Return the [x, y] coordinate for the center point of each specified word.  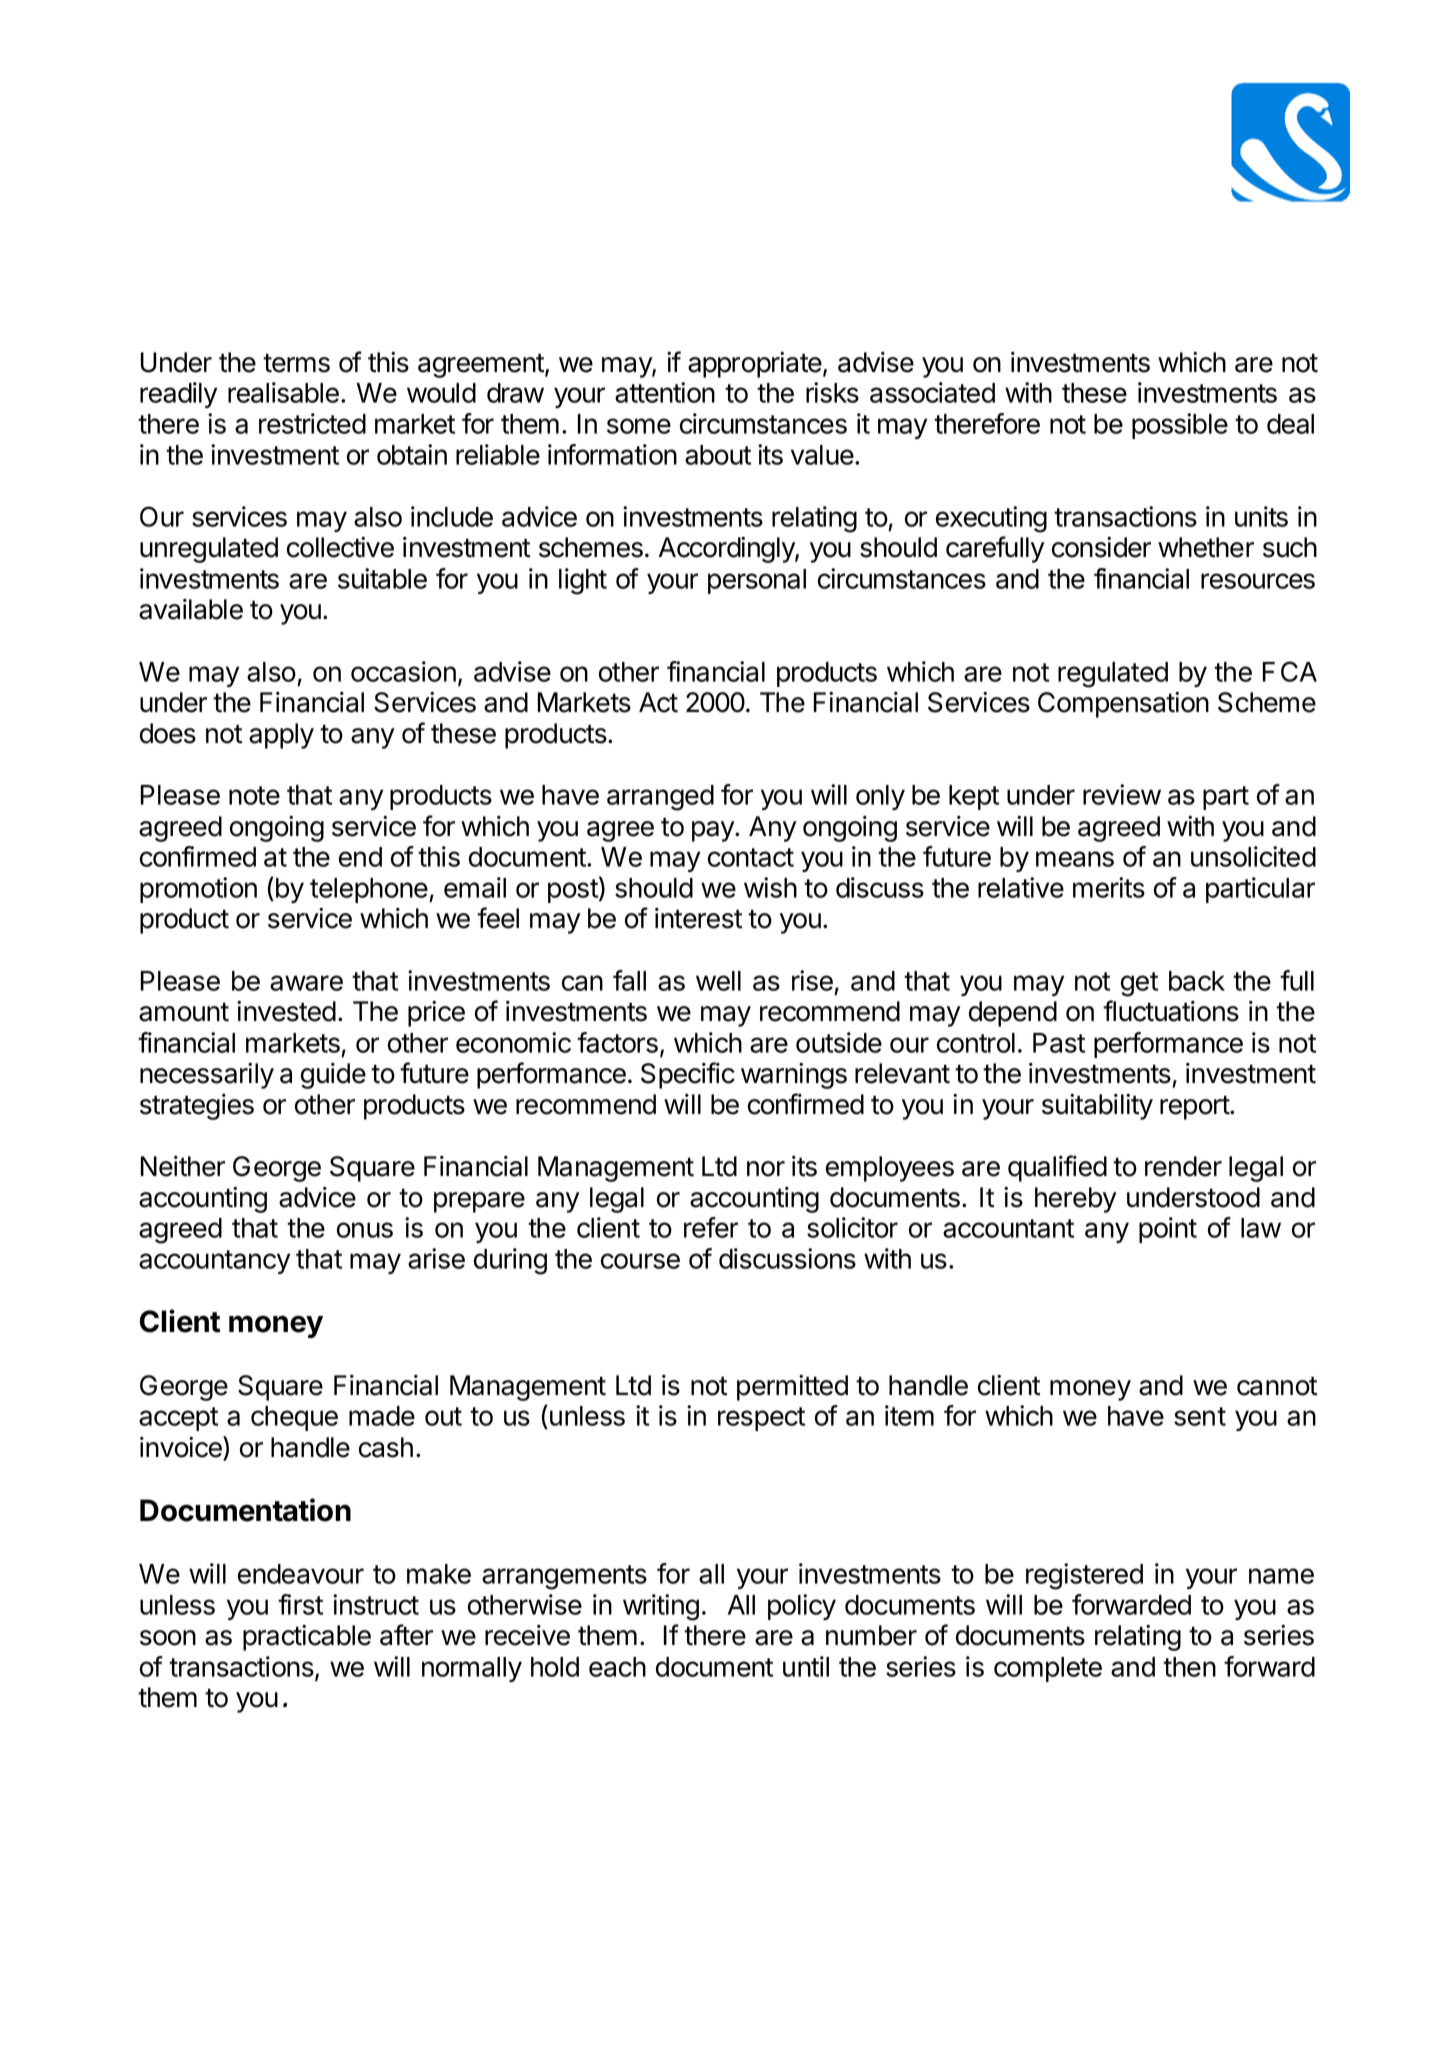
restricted [312, 423]
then [1189, 1667]
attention [665, 392]
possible [1180, 426]
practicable [307, 1638]
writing [661, 1607]
